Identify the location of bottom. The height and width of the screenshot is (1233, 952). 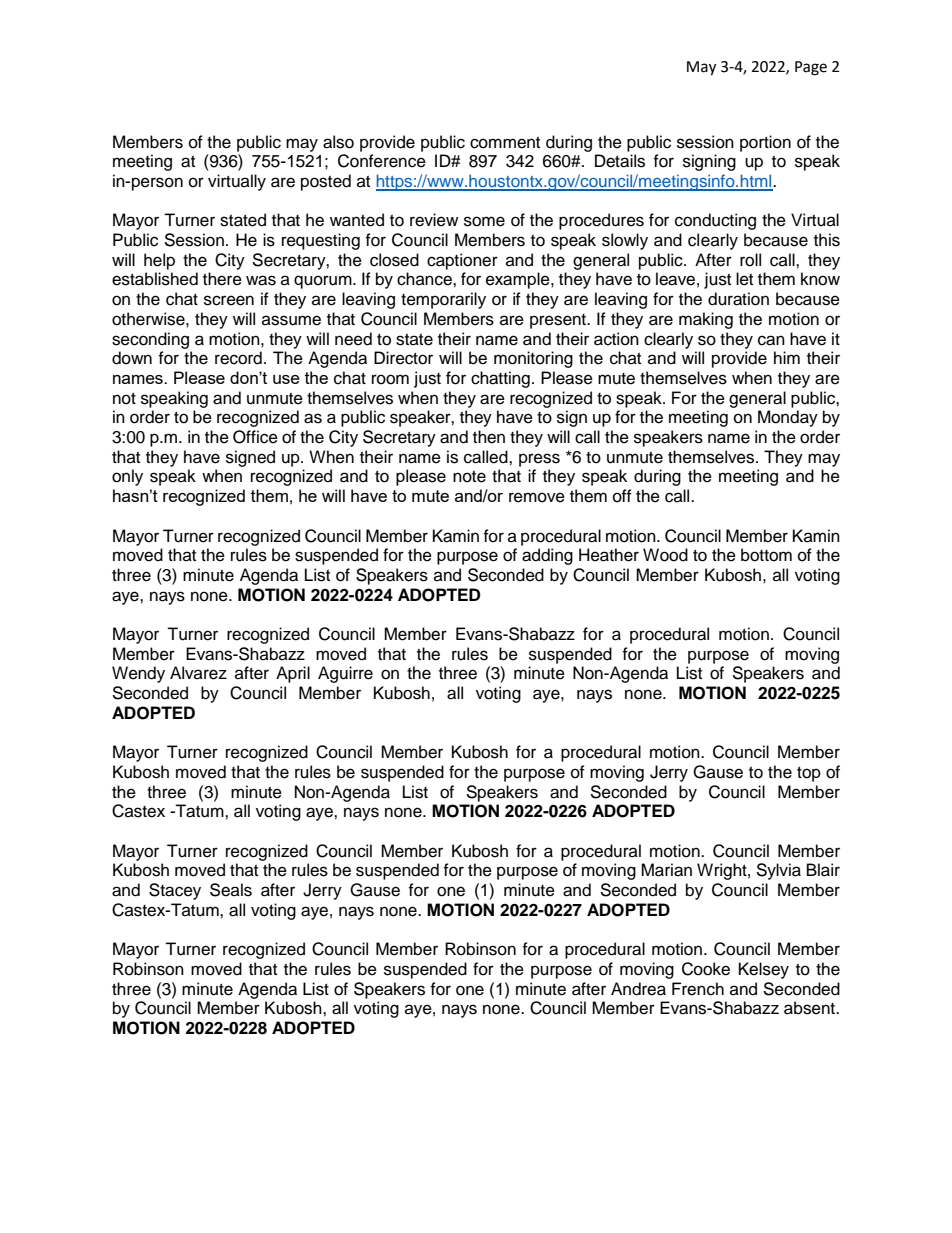
(766, 555).
